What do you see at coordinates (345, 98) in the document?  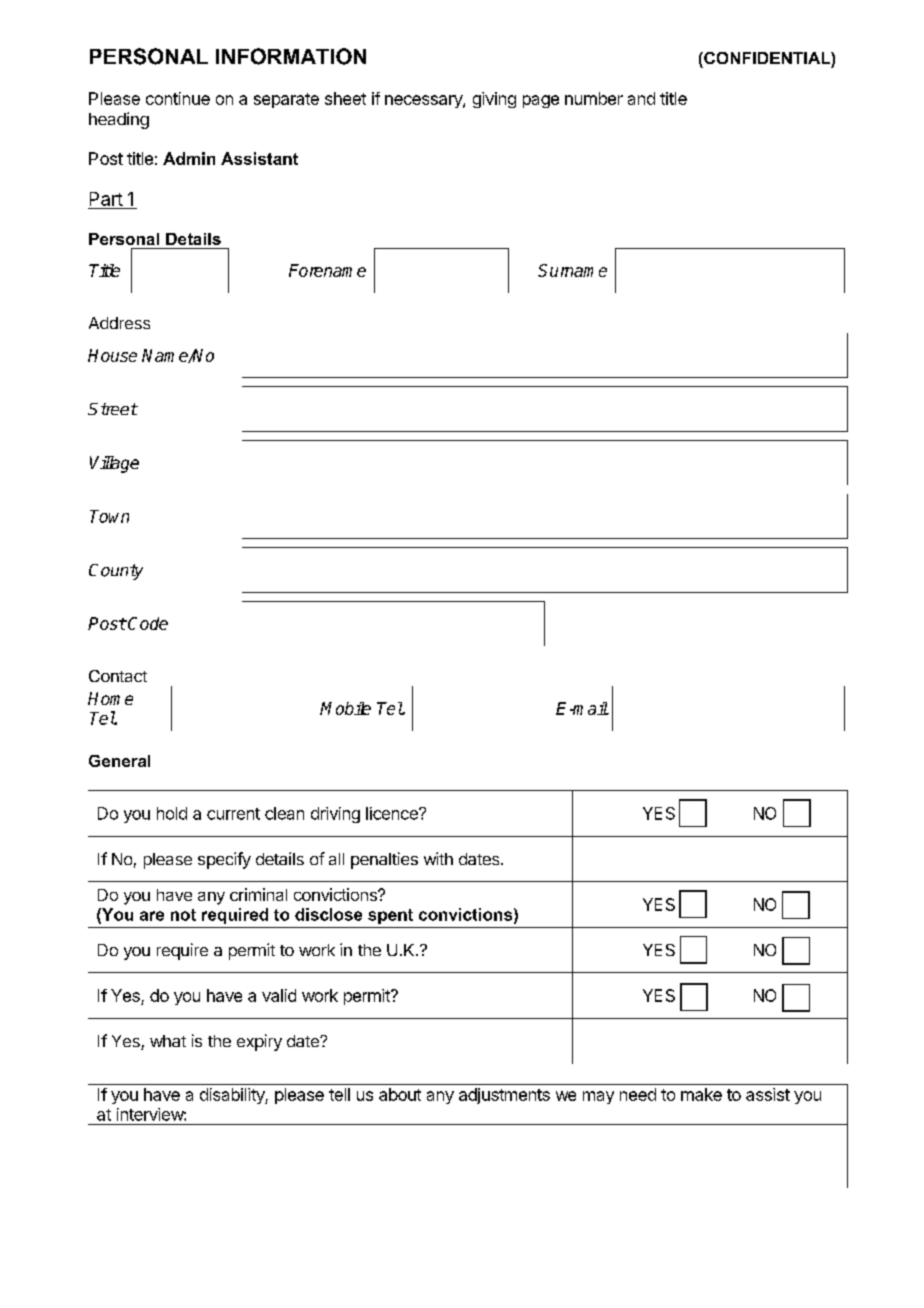 I see `sheet` at bounding box center [345, 98].
